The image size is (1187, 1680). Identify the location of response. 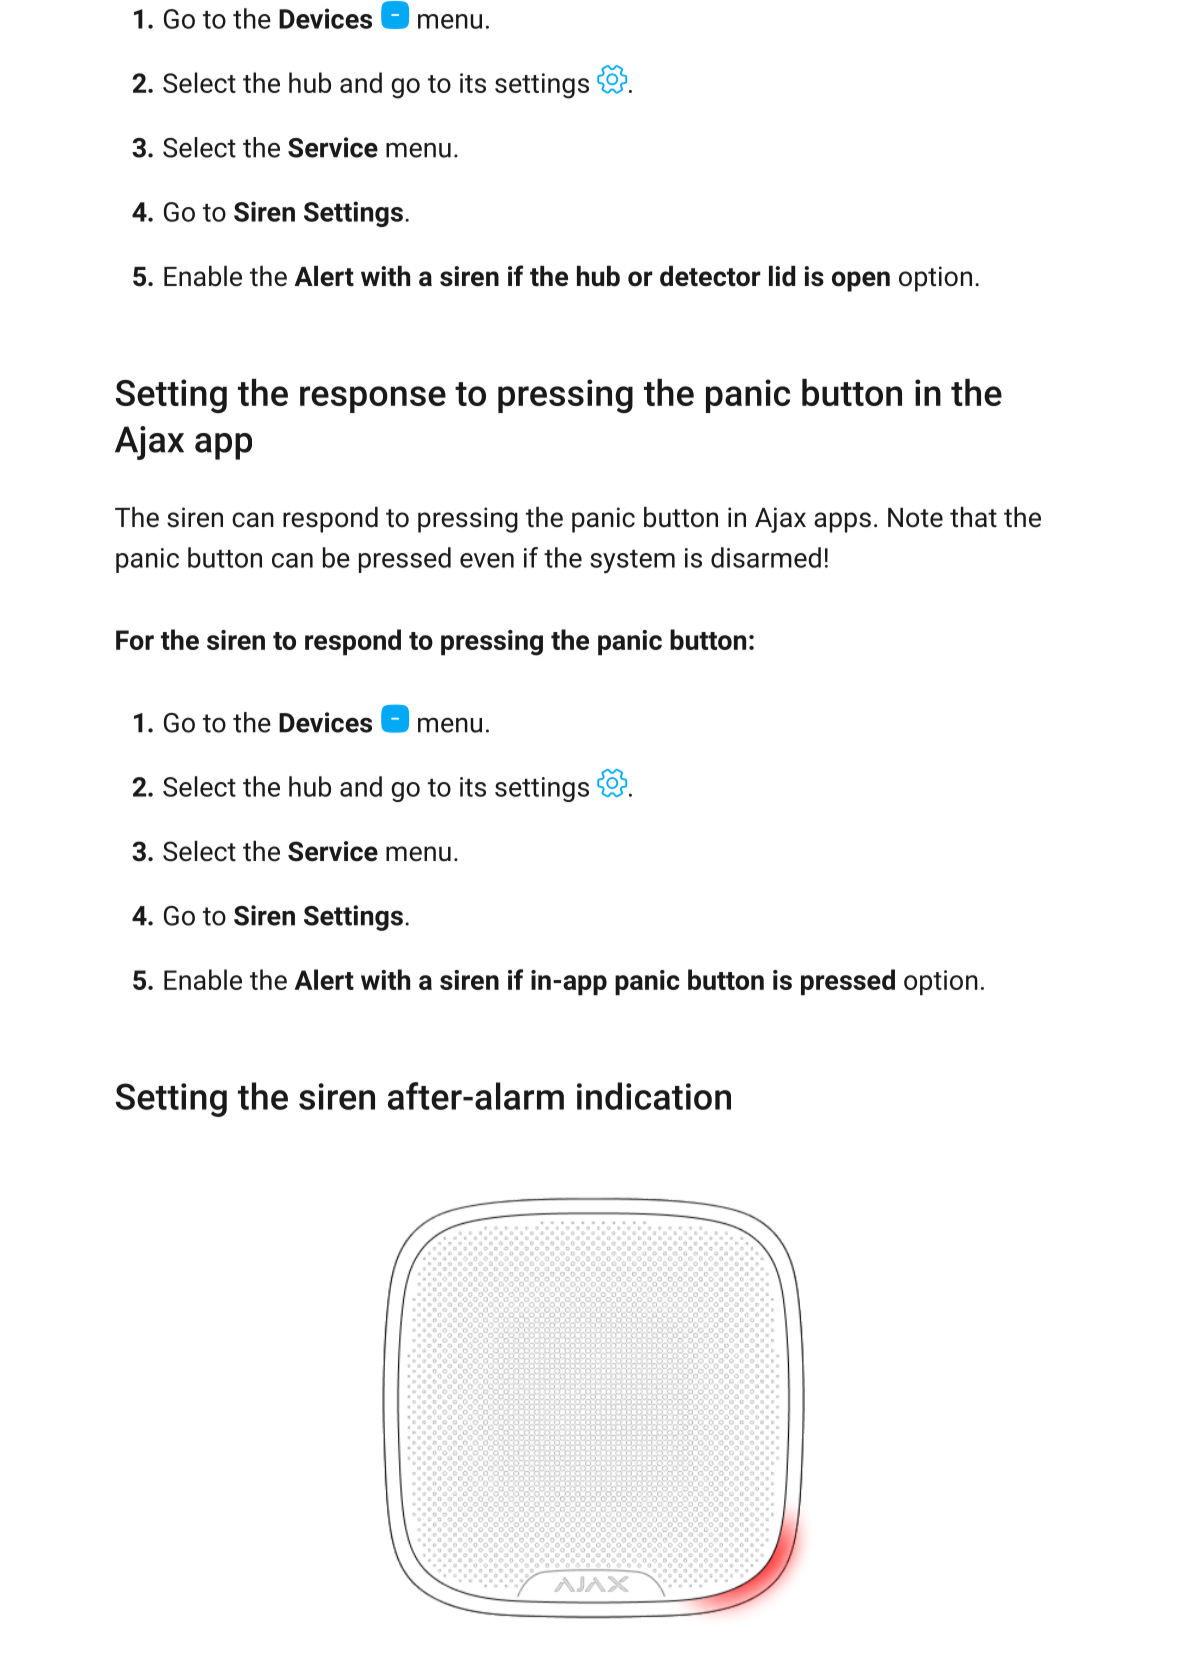
(373, 399).
